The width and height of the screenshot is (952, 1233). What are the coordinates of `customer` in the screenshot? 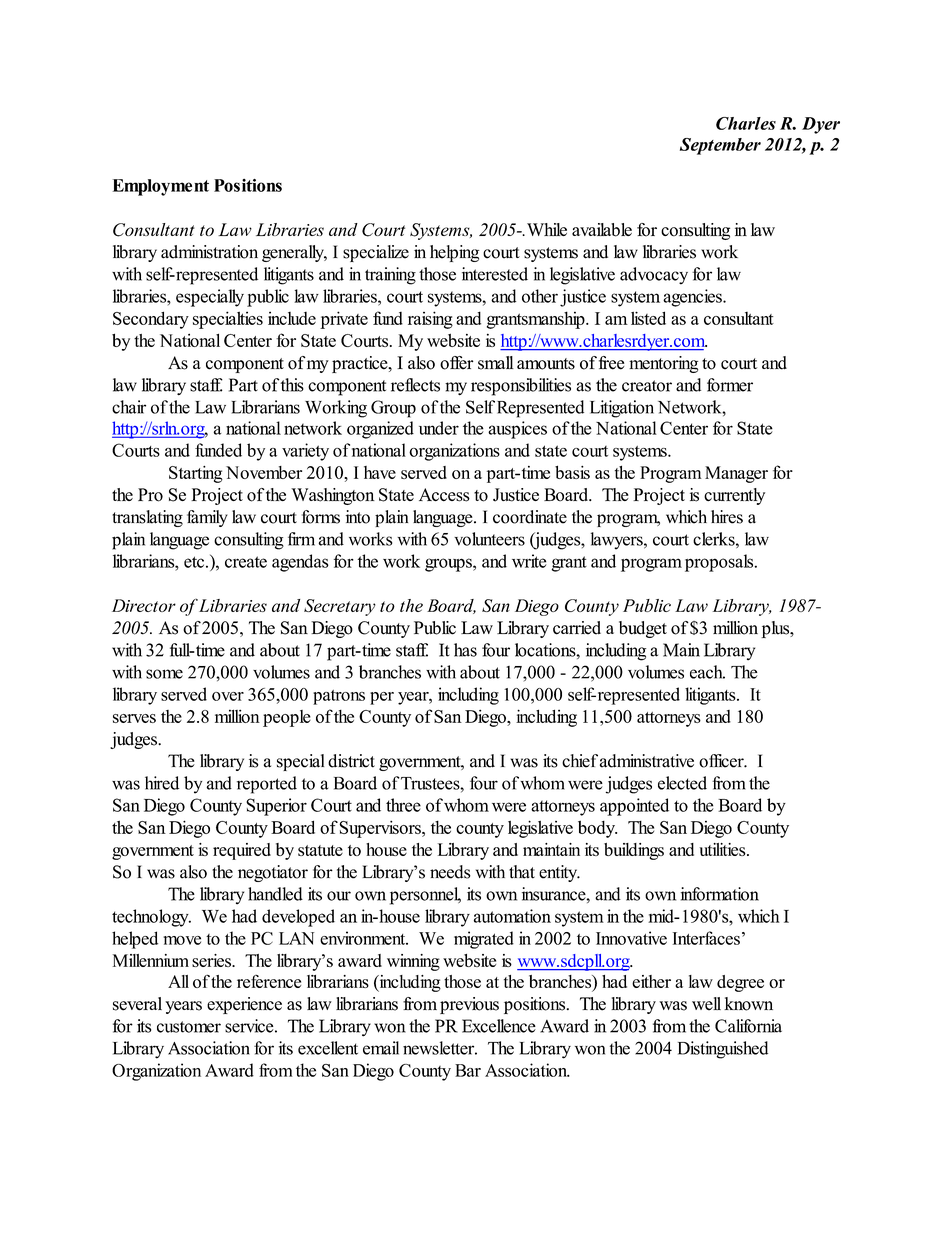 It's located at (189, 1027).
